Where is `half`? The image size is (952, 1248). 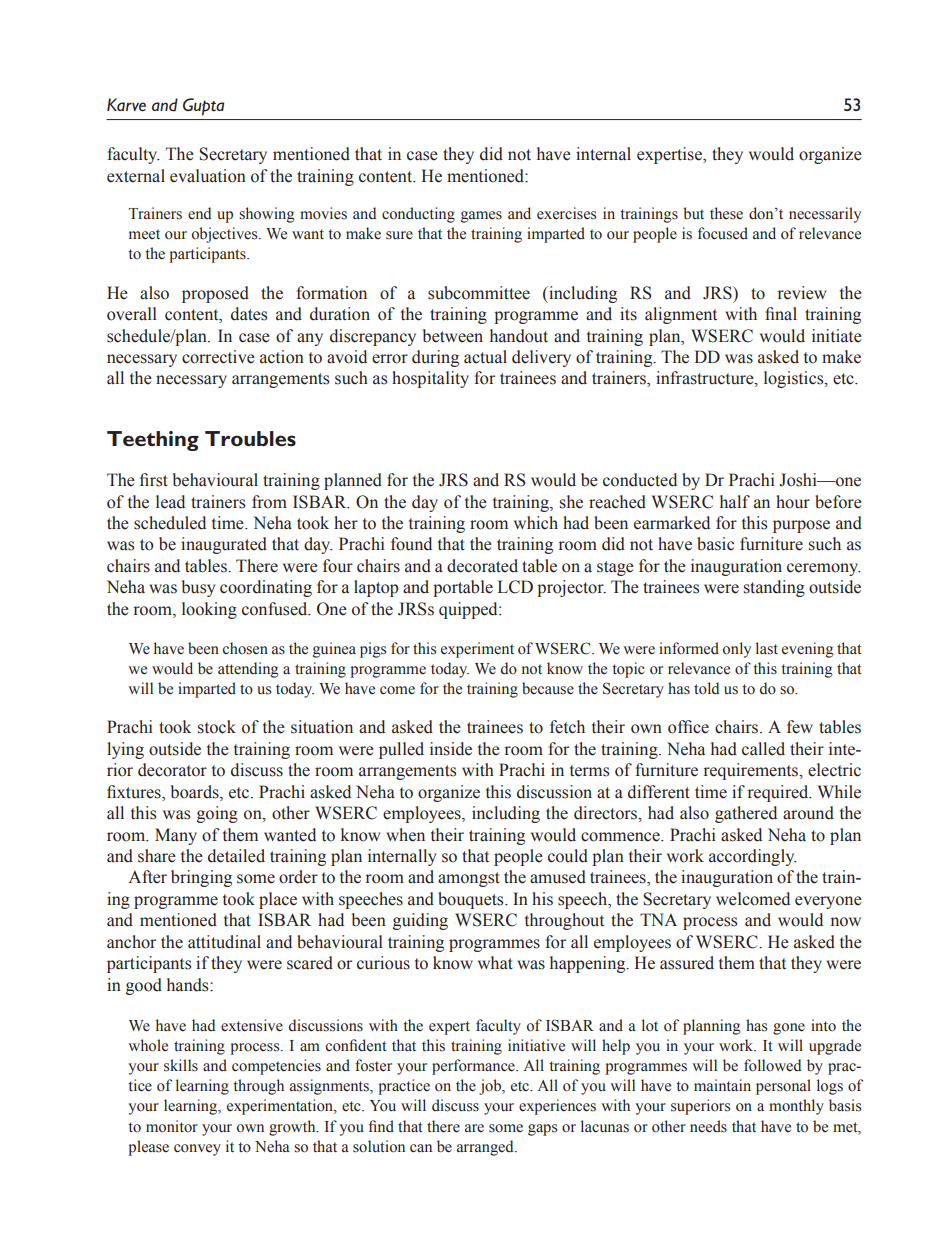 half is located at coordinates (735, 502).
